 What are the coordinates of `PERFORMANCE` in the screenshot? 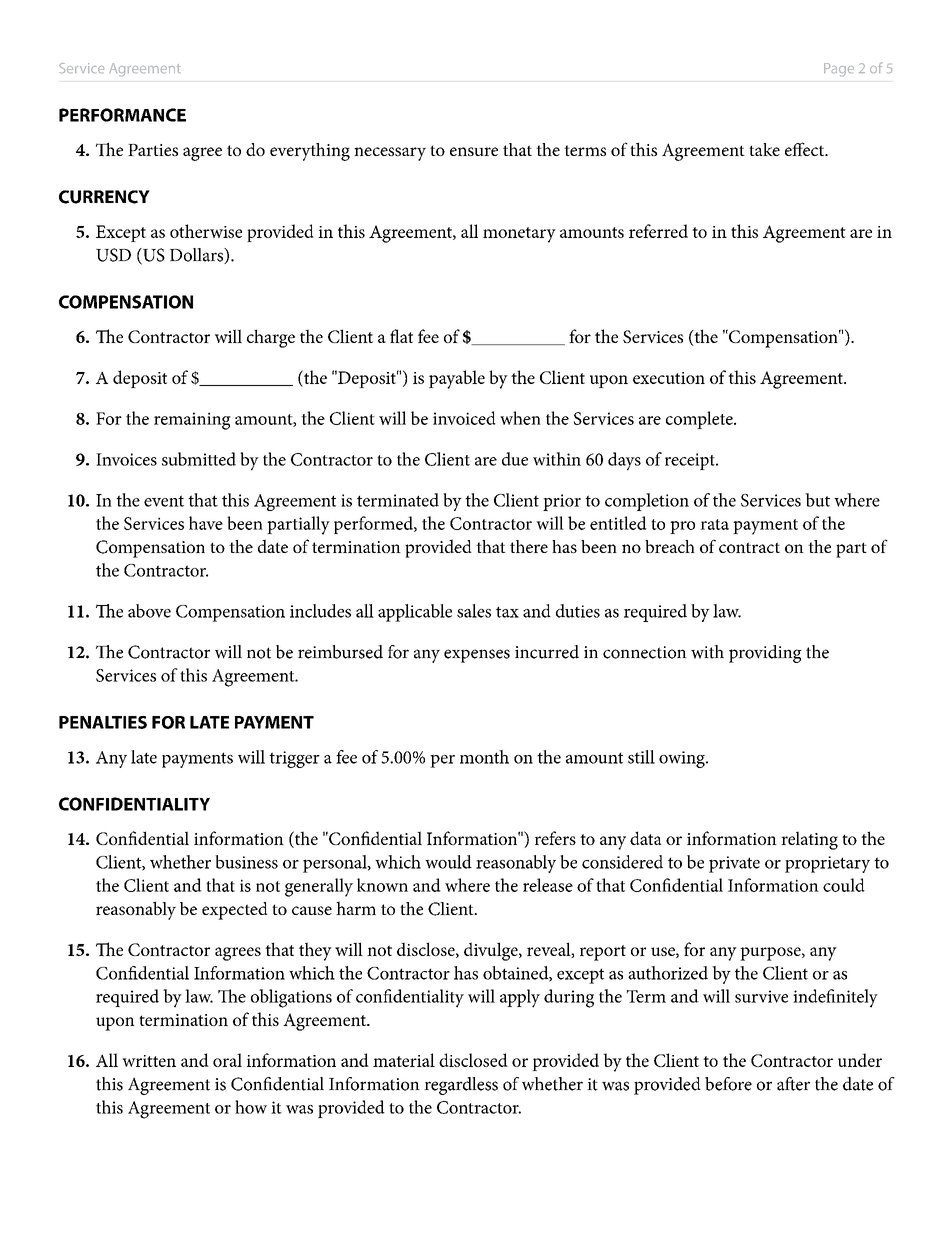 It's located at (122, 115).
